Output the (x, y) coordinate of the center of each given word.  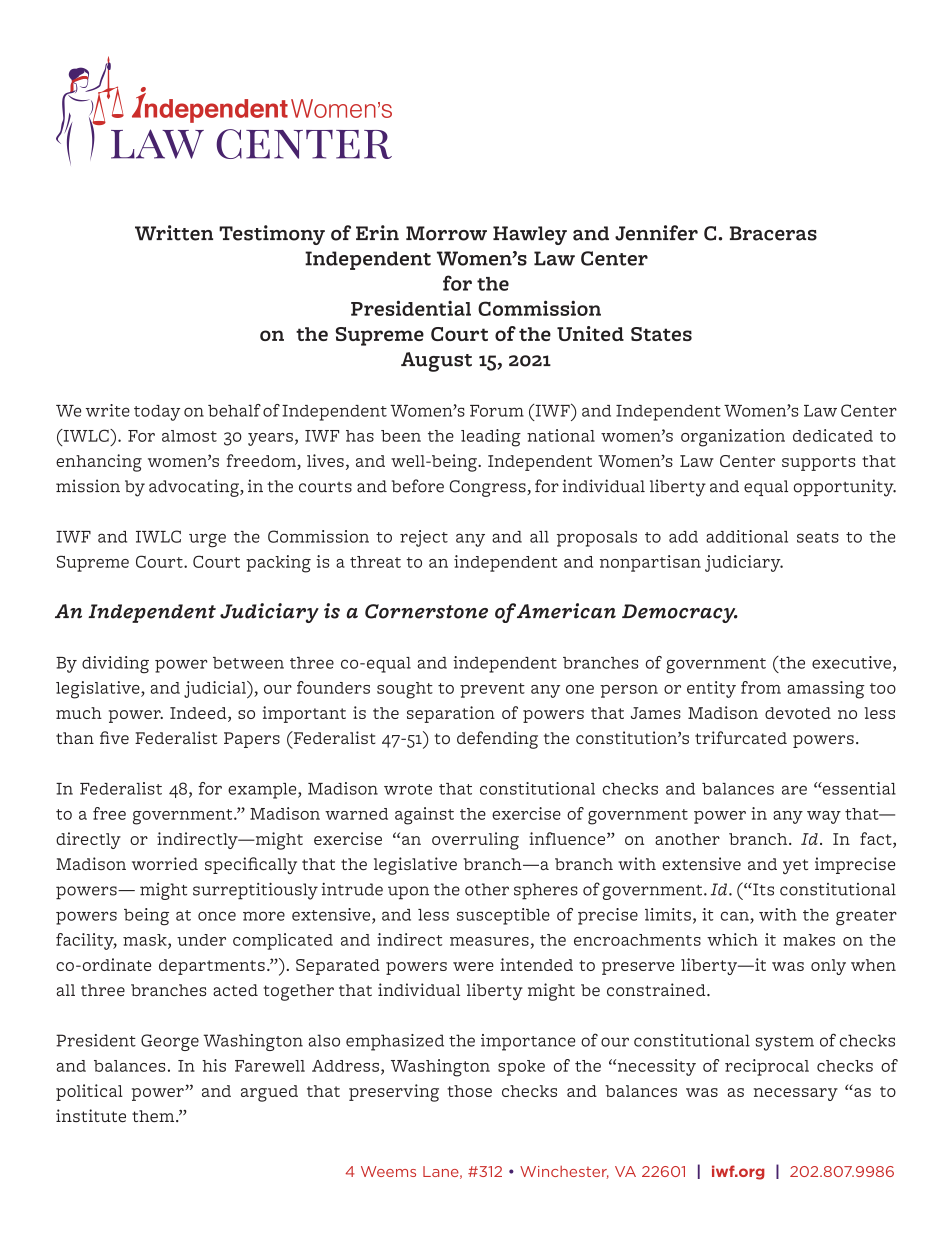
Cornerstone (426, 611)
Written (174, 233)
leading (491, 438)
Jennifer (656, 233)
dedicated (833, 435)
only (828, 967)
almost (189, 436)
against (424, 816)
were (473, 966)
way (824, 817)
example (263, 791)
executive (851, 662)
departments (212, 967)
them (154, 1116)
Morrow (446, 233)
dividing (115, 665)
